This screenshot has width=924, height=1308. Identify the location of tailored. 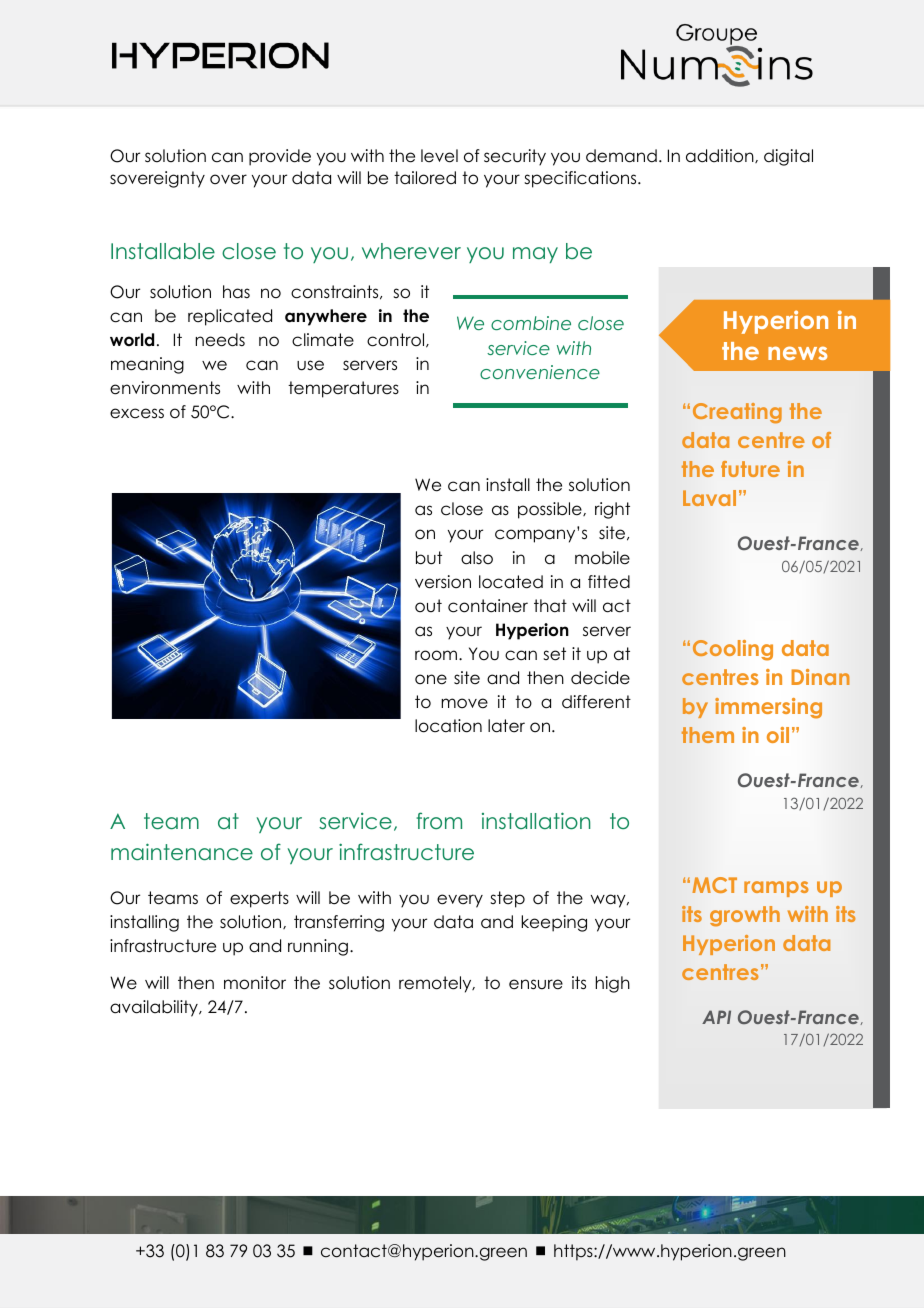
(425, 178).
